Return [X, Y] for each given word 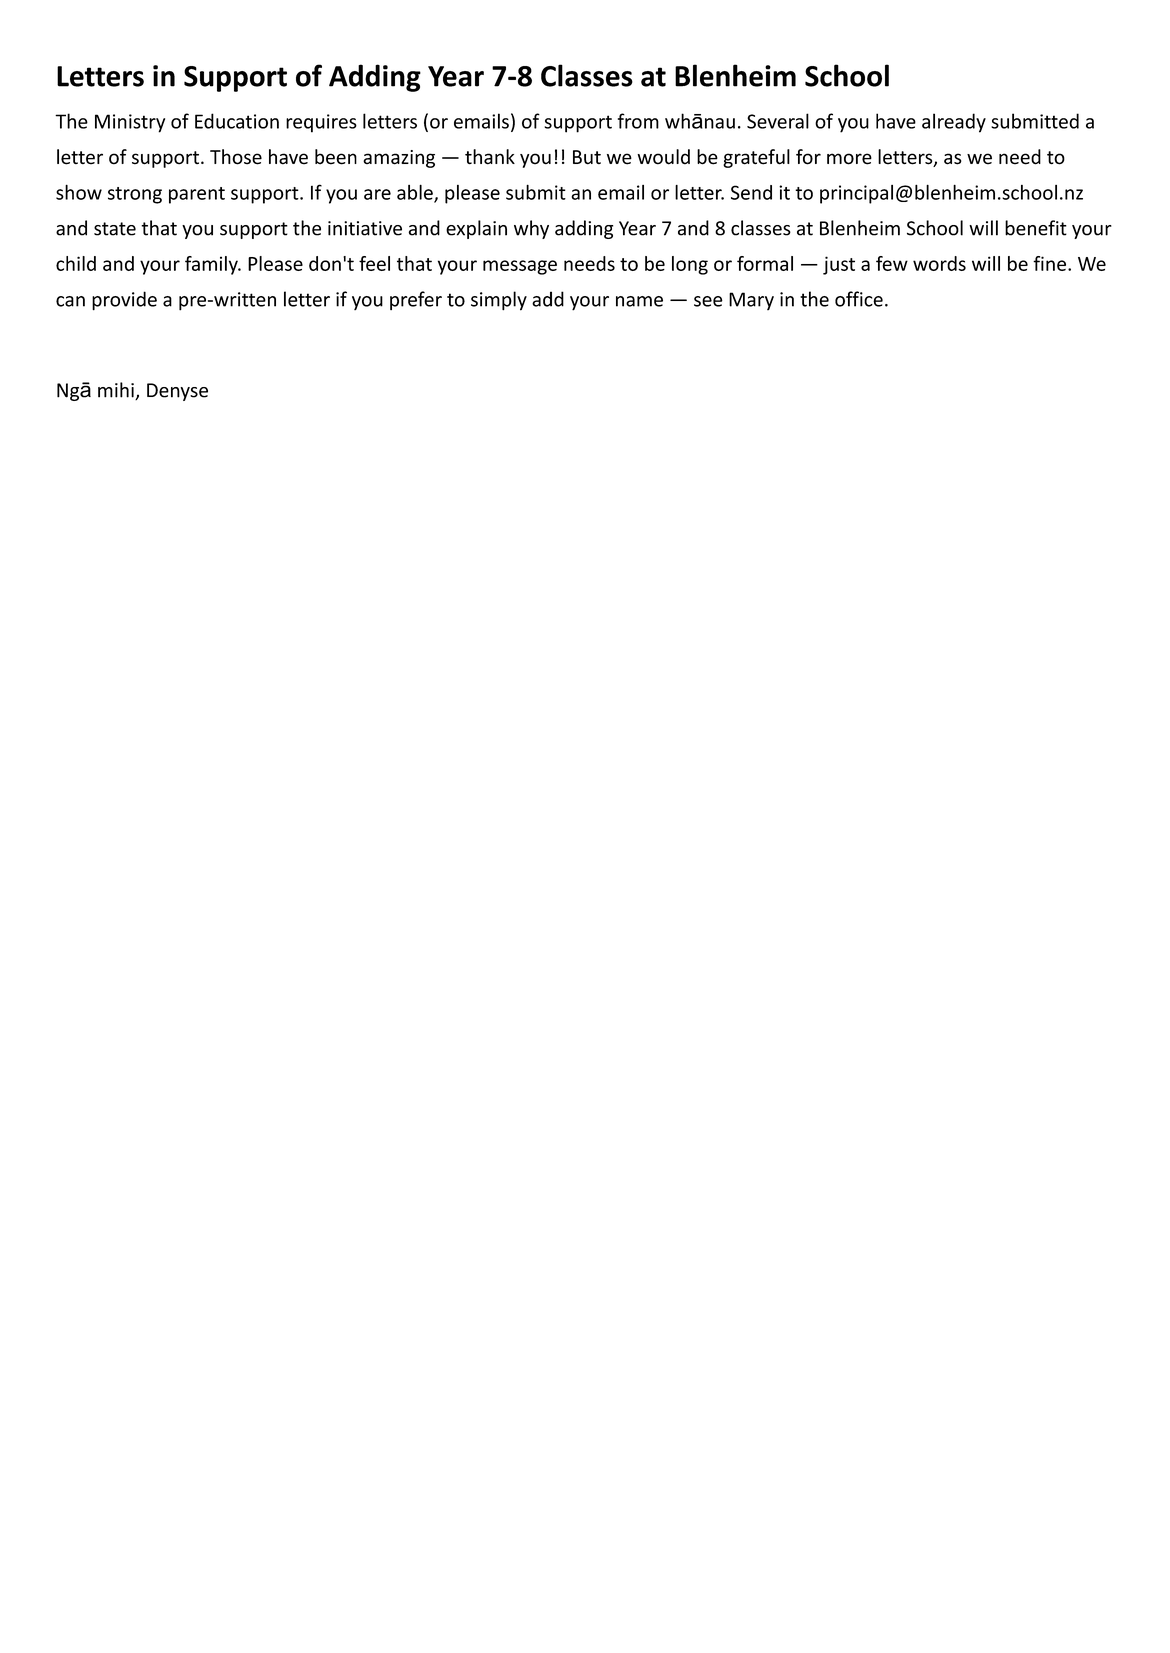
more [849, 159]
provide [124, 301]
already [954, 123]
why [531, 229]
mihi [117, 391]
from [638, 121]
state [115, 229]
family [212, 265]
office [859, 299]
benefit [1036, 228]
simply [499, 301]
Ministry [130, 123]
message [520, 267]
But [587, 157]
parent [197, 195]
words [939, 263]
